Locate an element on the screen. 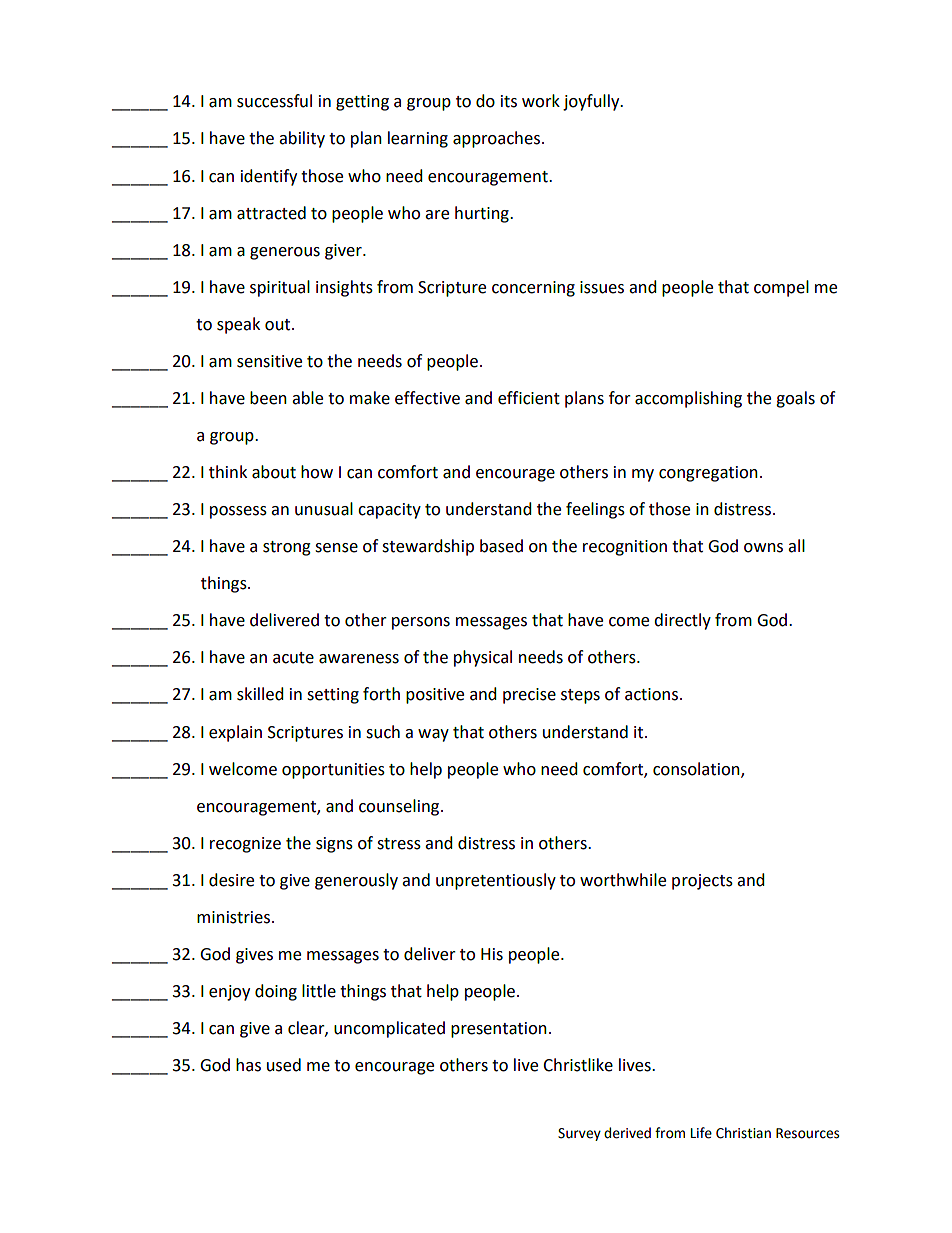 The height and width of the screenshot is (1233, 952). congregation is located at coordinates (708, 474).
